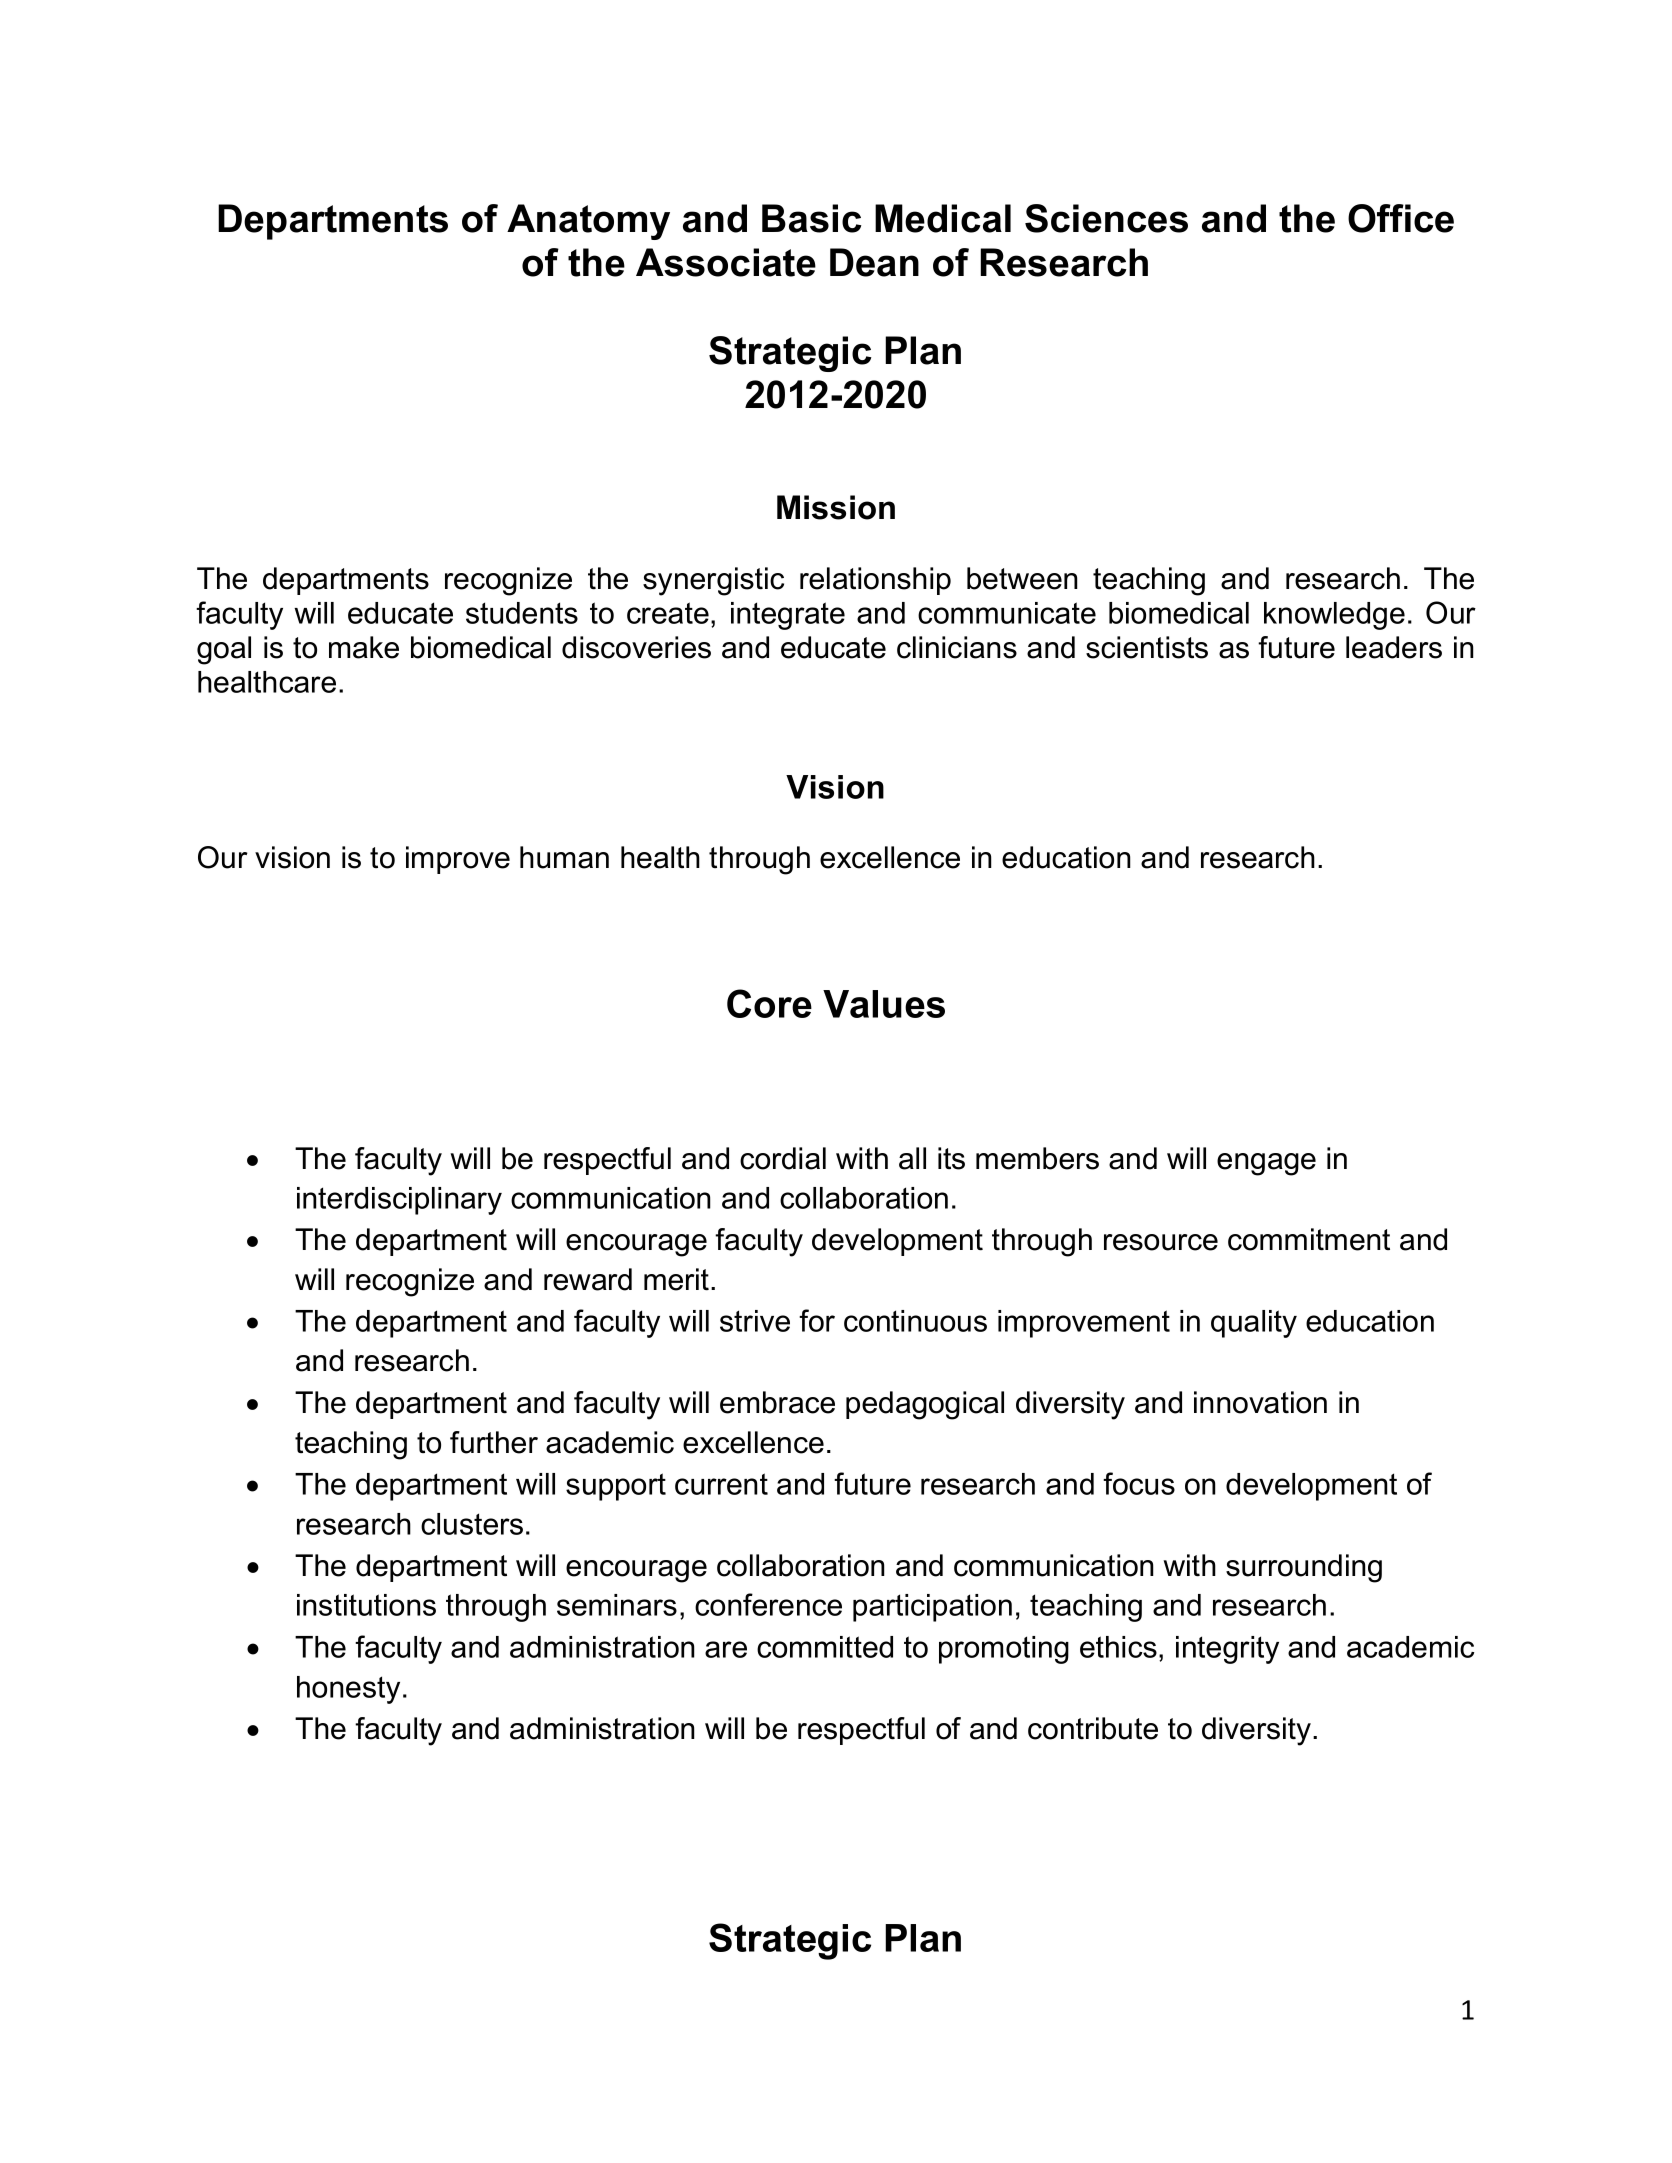  I want to click on engage, so click(1266, 1164).
